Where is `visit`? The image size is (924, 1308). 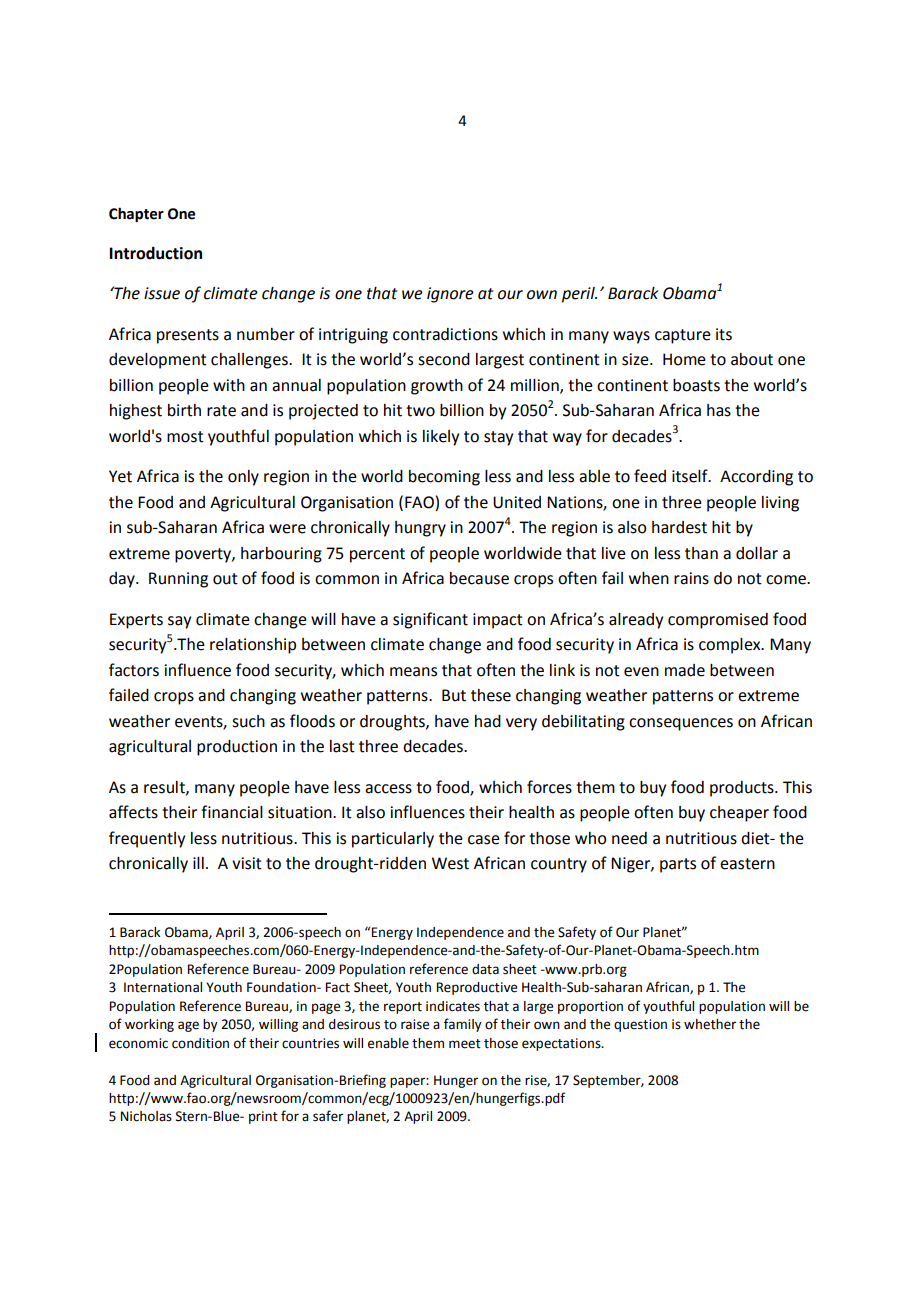 visit is located at coordinates (247, 863).
